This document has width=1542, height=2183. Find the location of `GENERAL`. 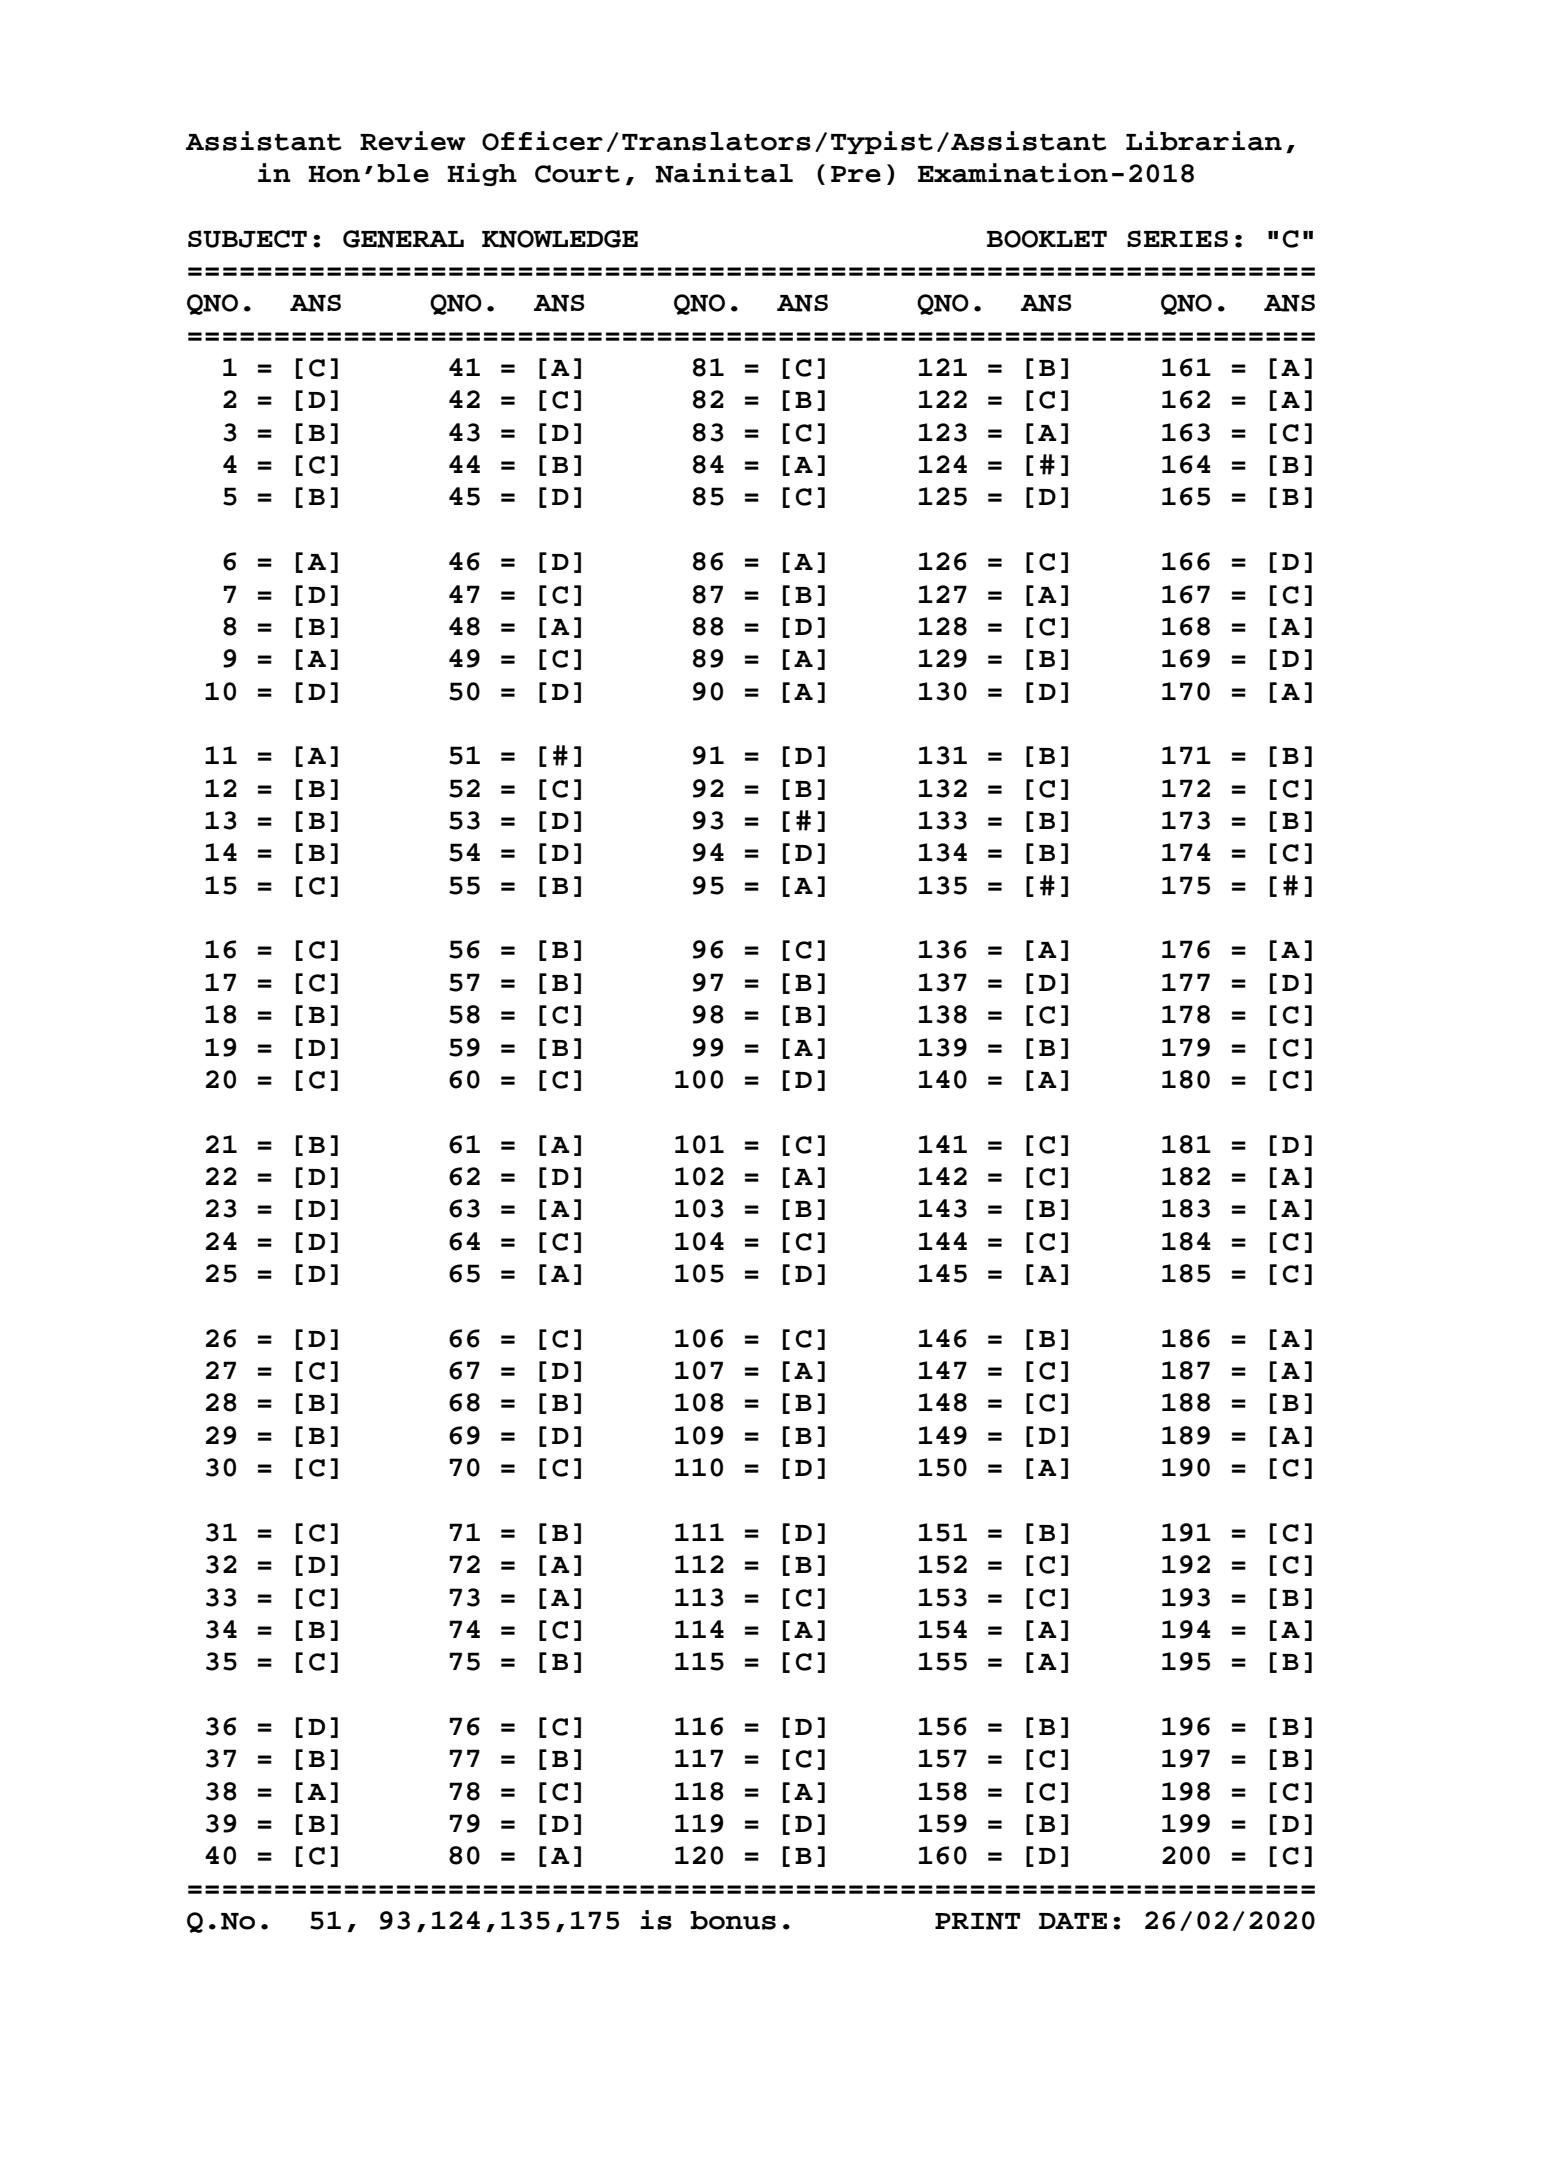

GENERAL is located at coordinates (403, 239).
